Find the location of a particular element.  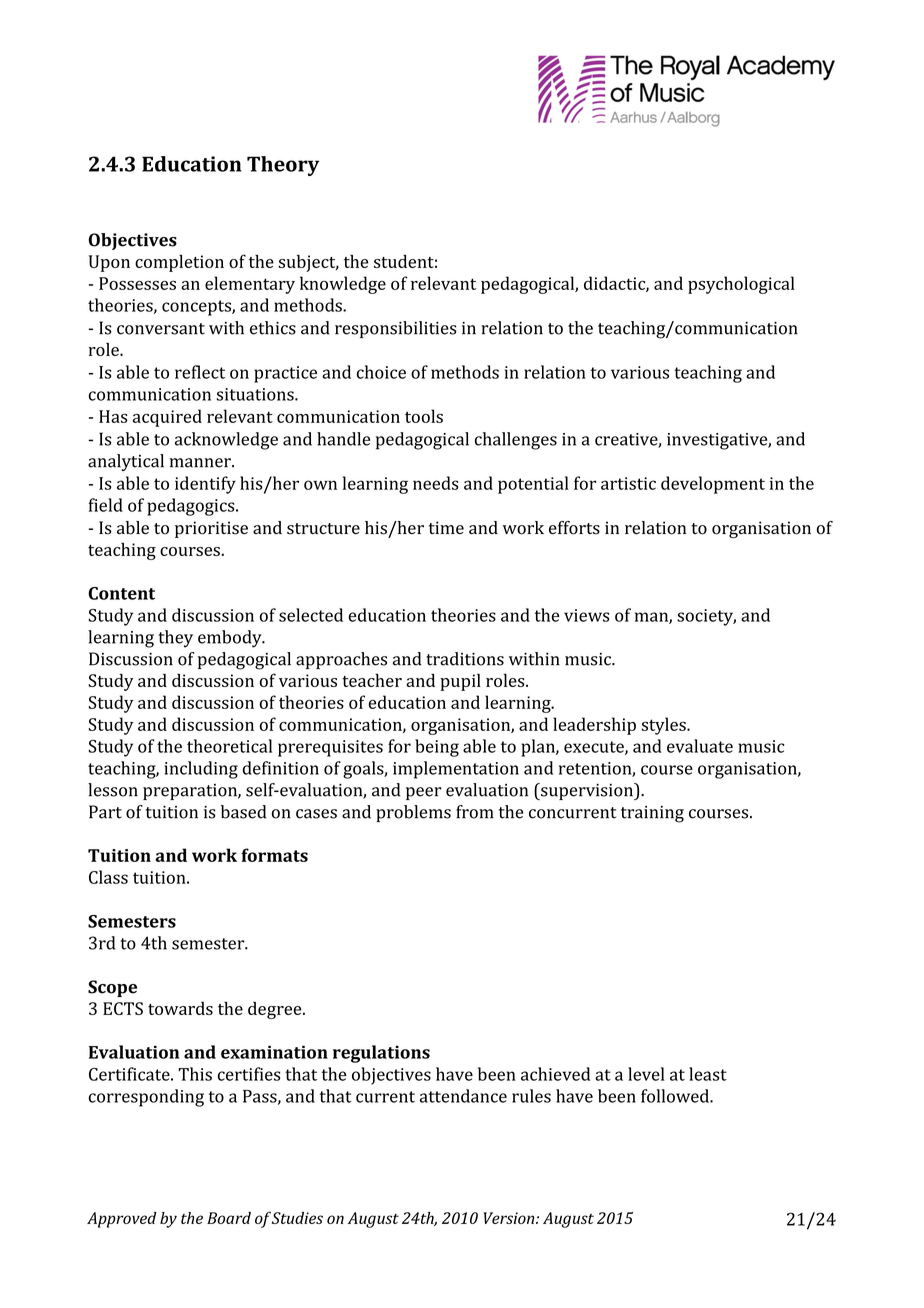

Theory is located at coordinates (283, 166).
